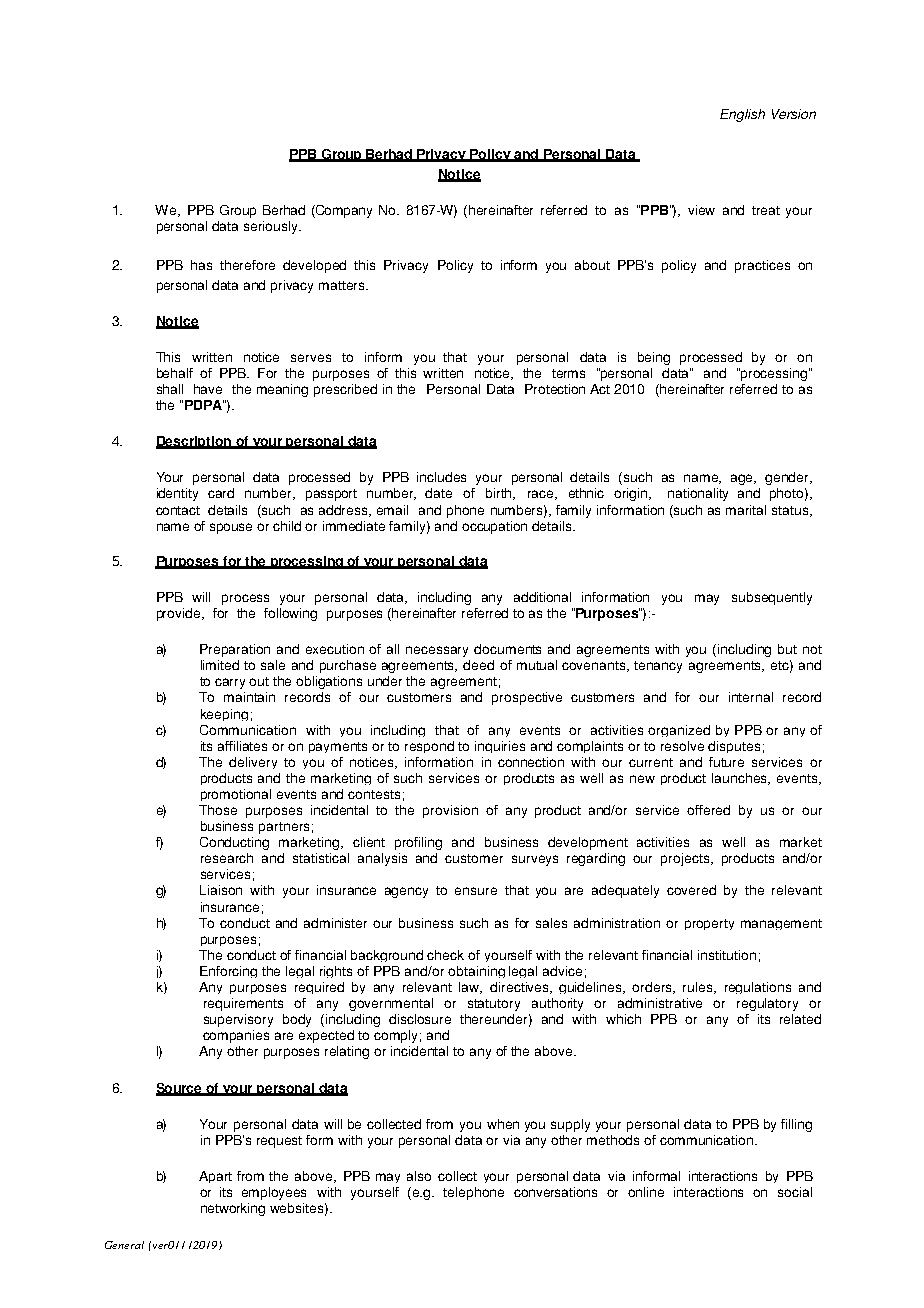 The width and height of the page is (924, 1308). What do you see at coordinates (592, 265) in the page?
I see `about` at bounding box center [592, 265].
